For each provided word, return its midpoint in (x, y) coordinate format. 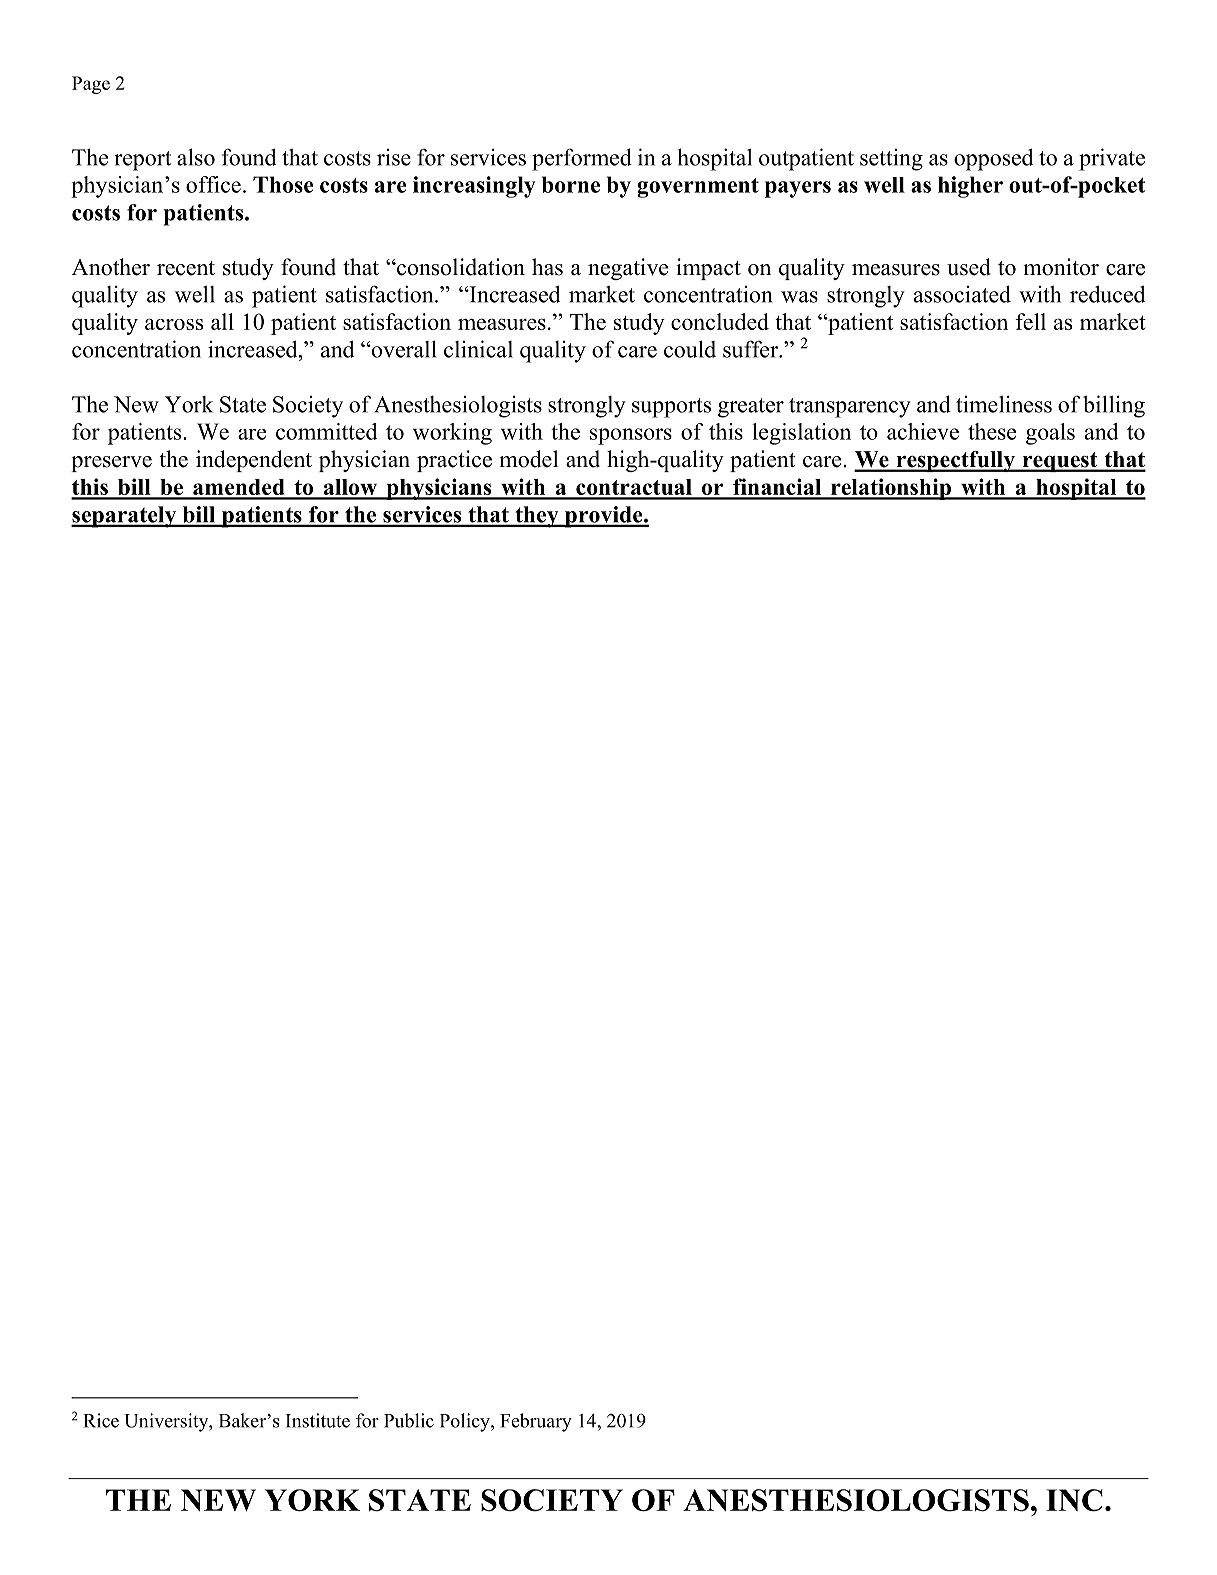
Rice (101, 1420)
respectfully (955, 461)
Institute (318, 1420)
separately (125, 517)
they (537, 517)
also (196, 157)
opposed (993, 159)
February (536, 1422)
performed (582, 159)
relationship (891, 489)
